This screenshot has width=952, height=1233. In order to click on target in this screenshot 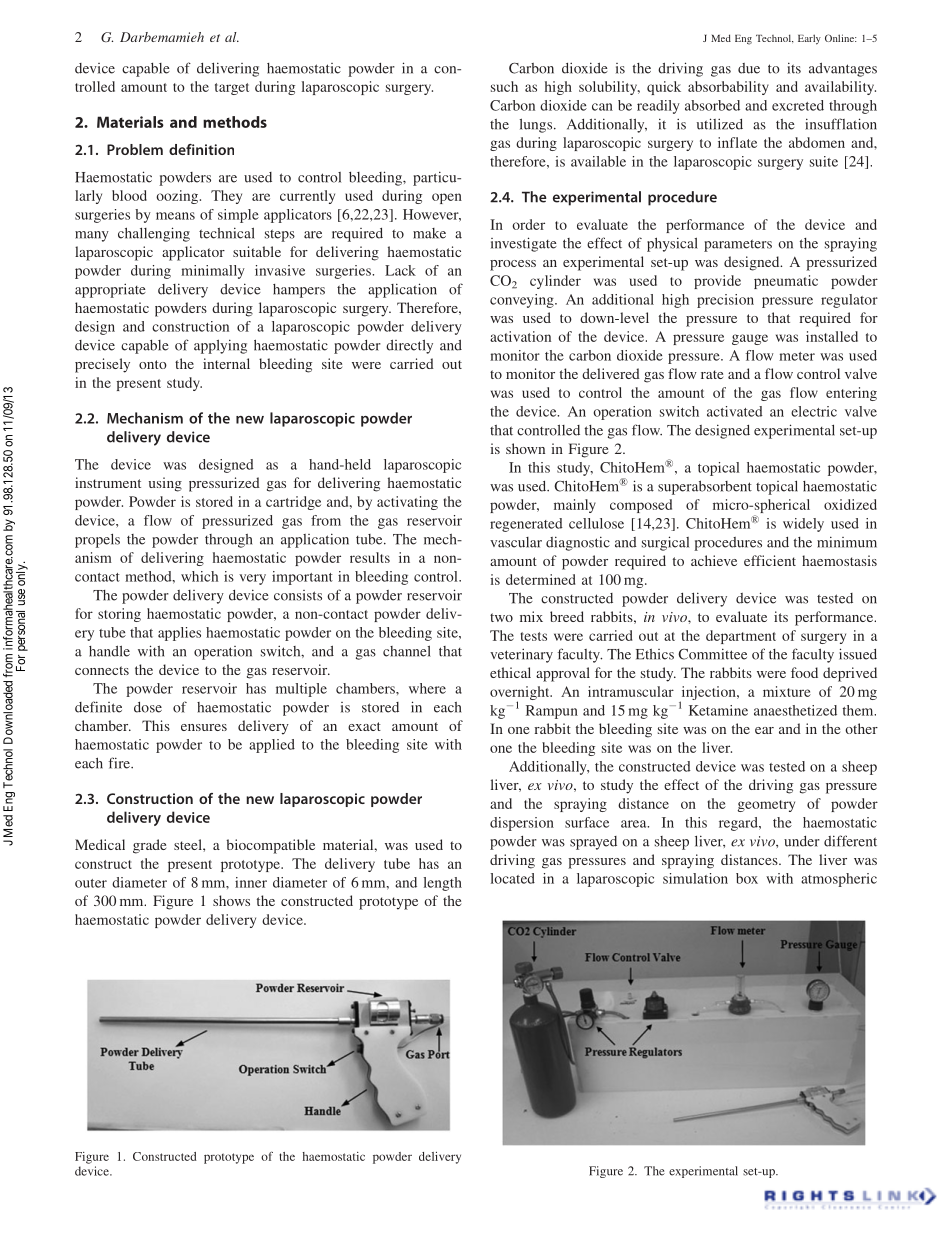, I will do `click(232, 89)`.
